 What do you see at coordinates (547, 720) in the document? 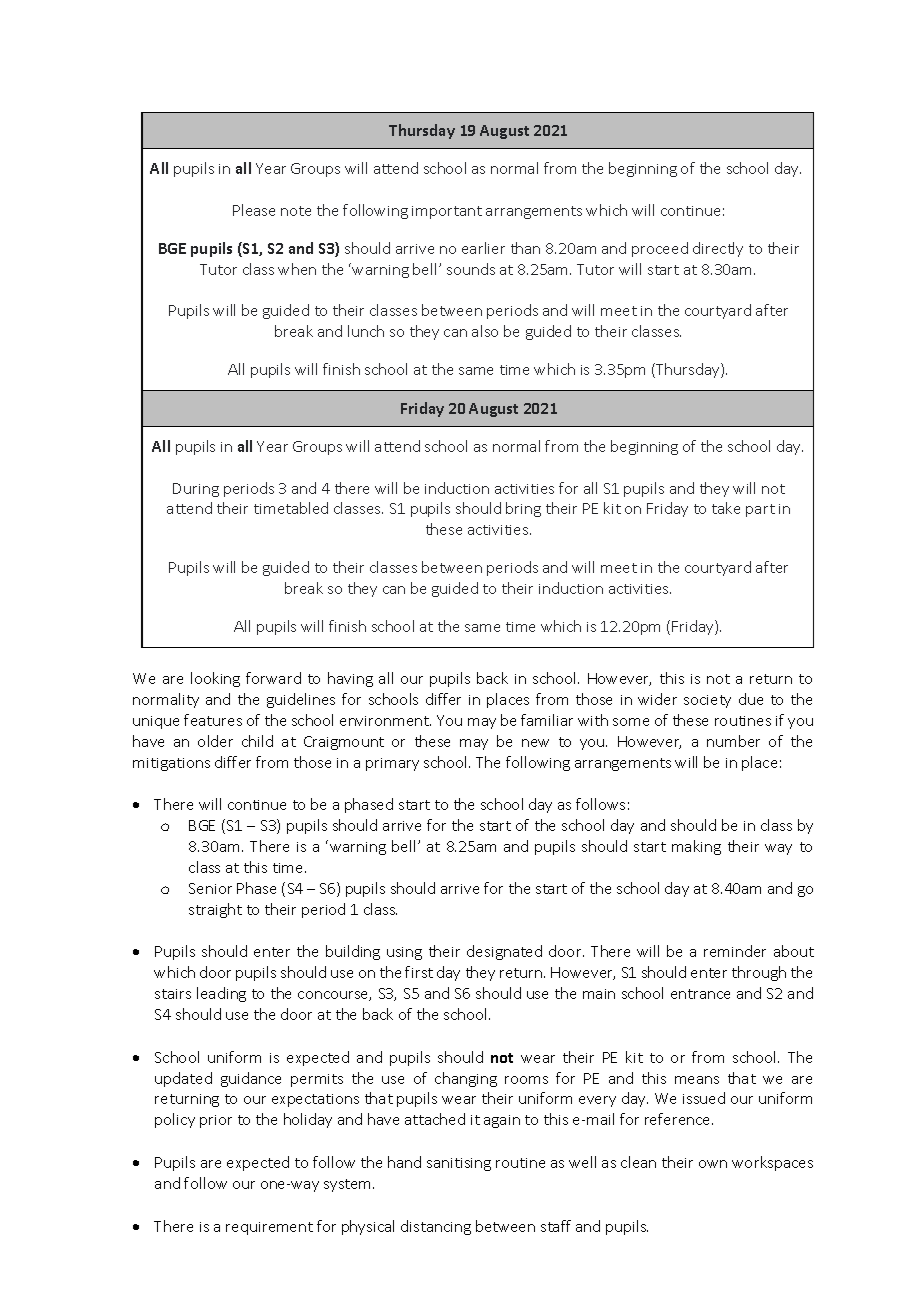
I see `familiar` at bounding box center [547, 720].
